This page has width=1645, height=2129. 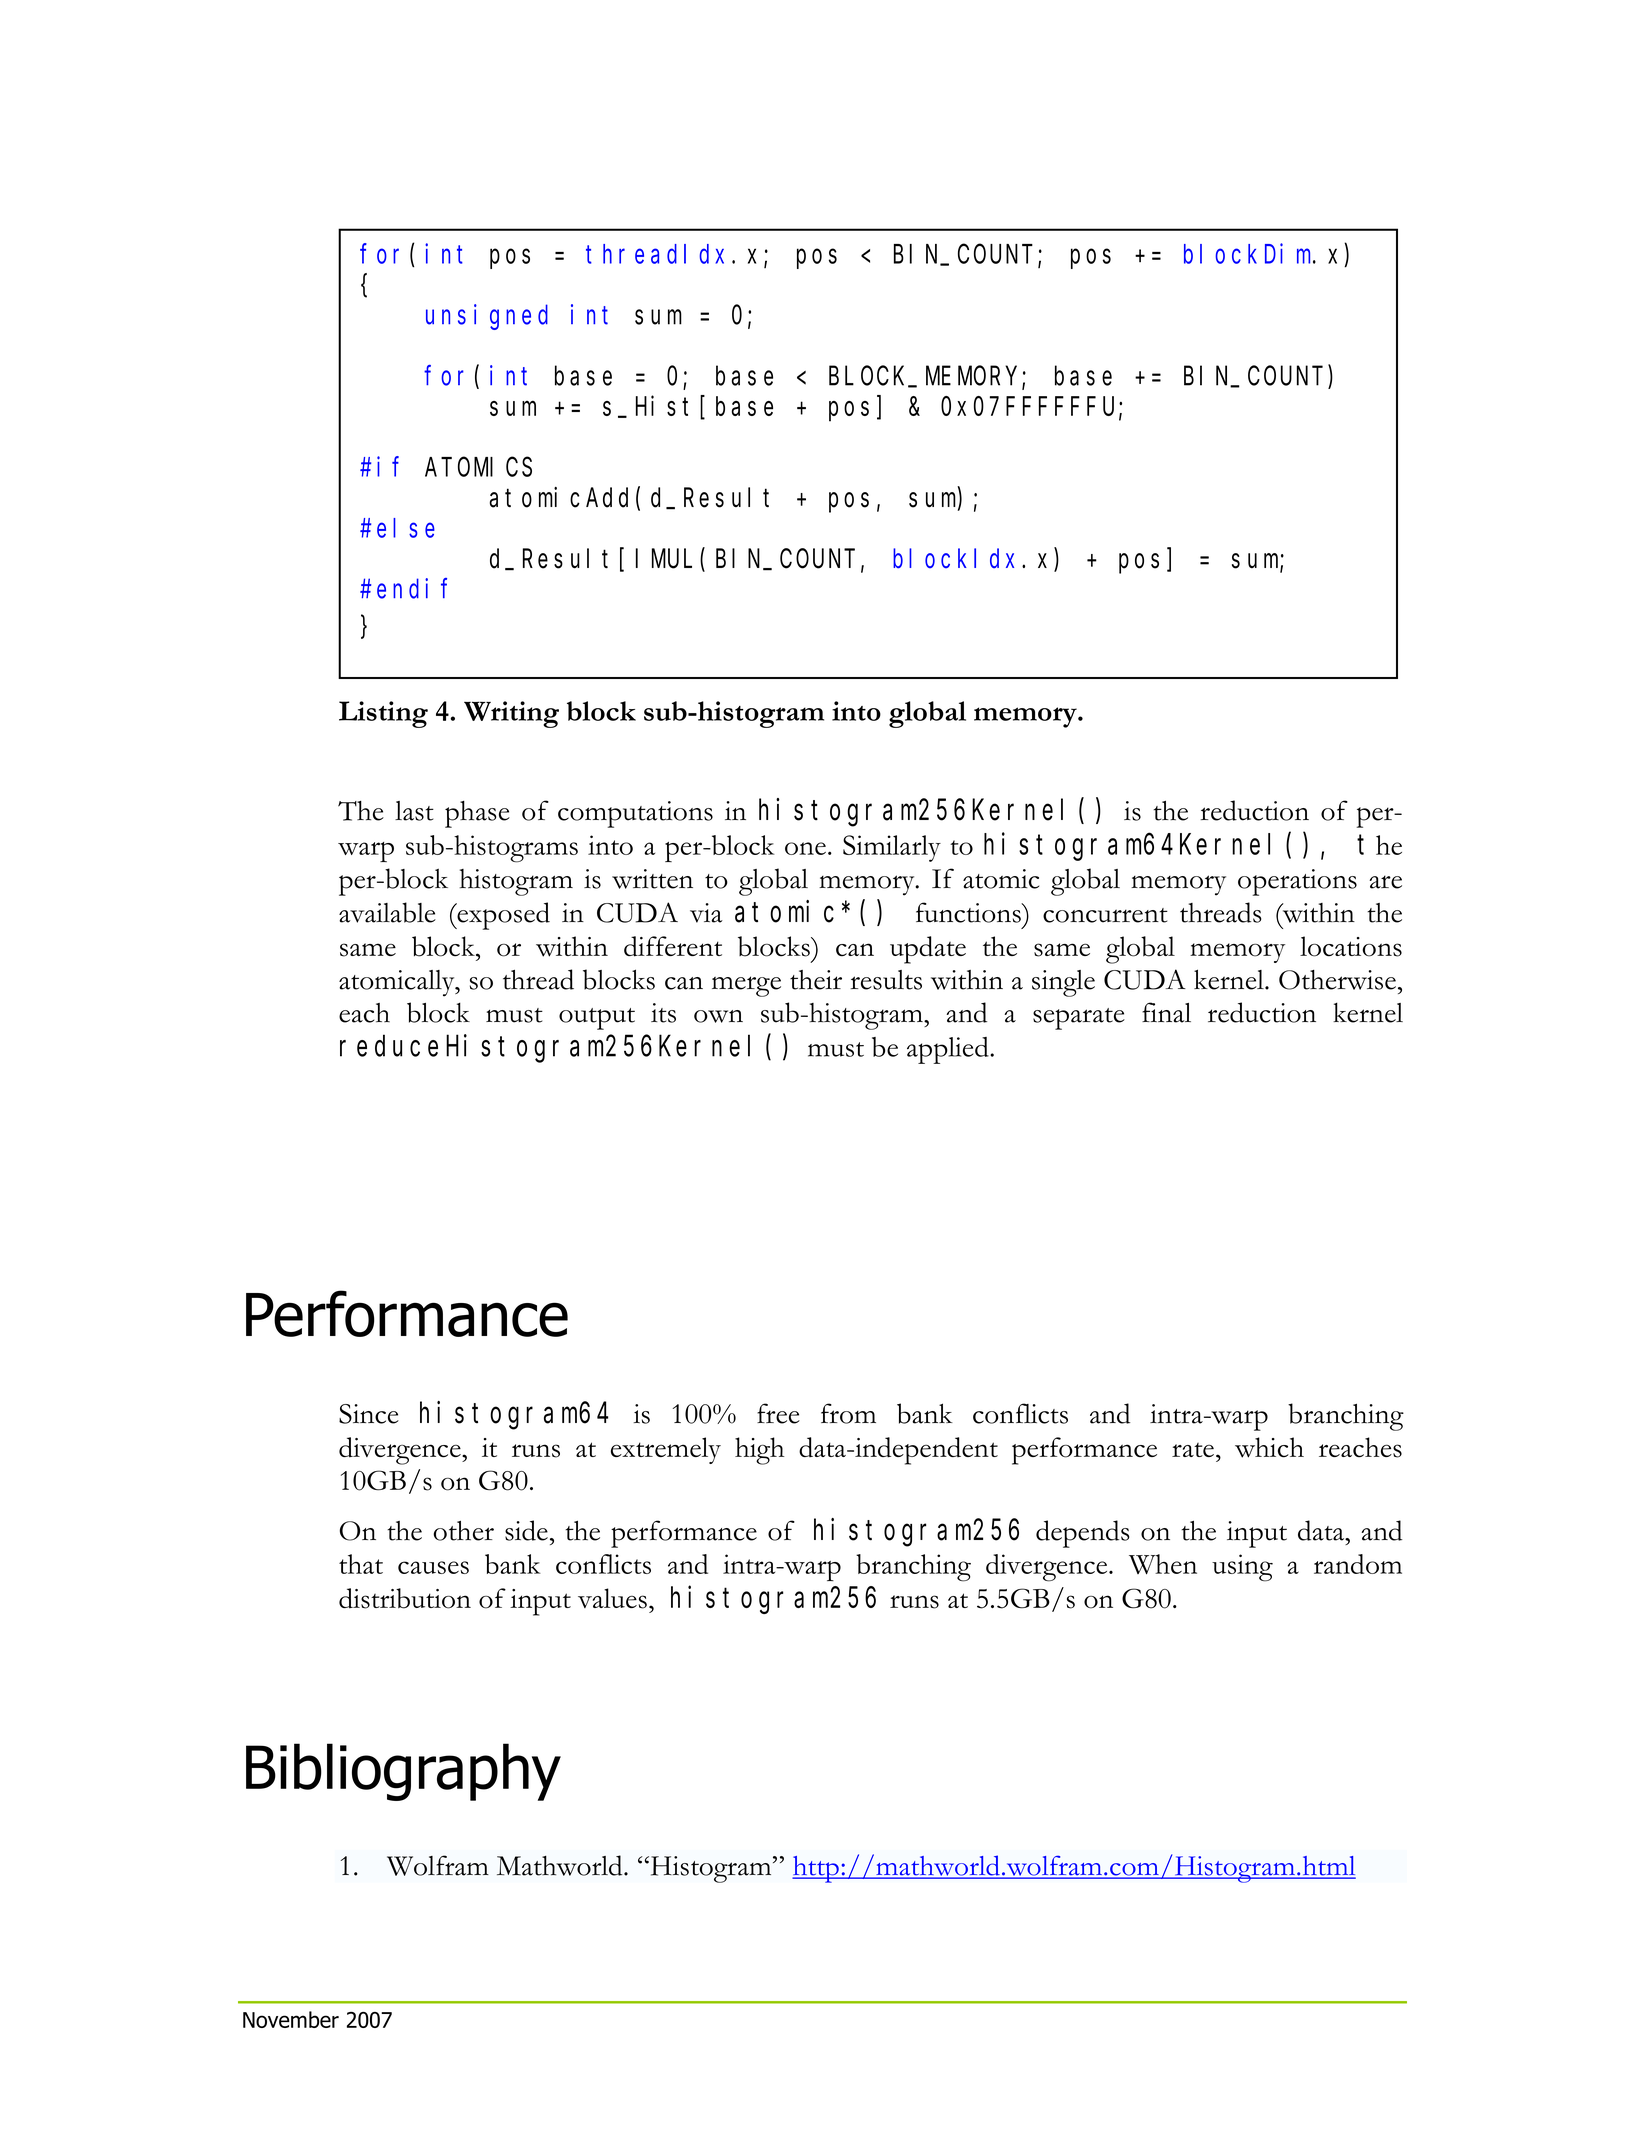 I want to click on operations, so click(x=1297, y=882).
